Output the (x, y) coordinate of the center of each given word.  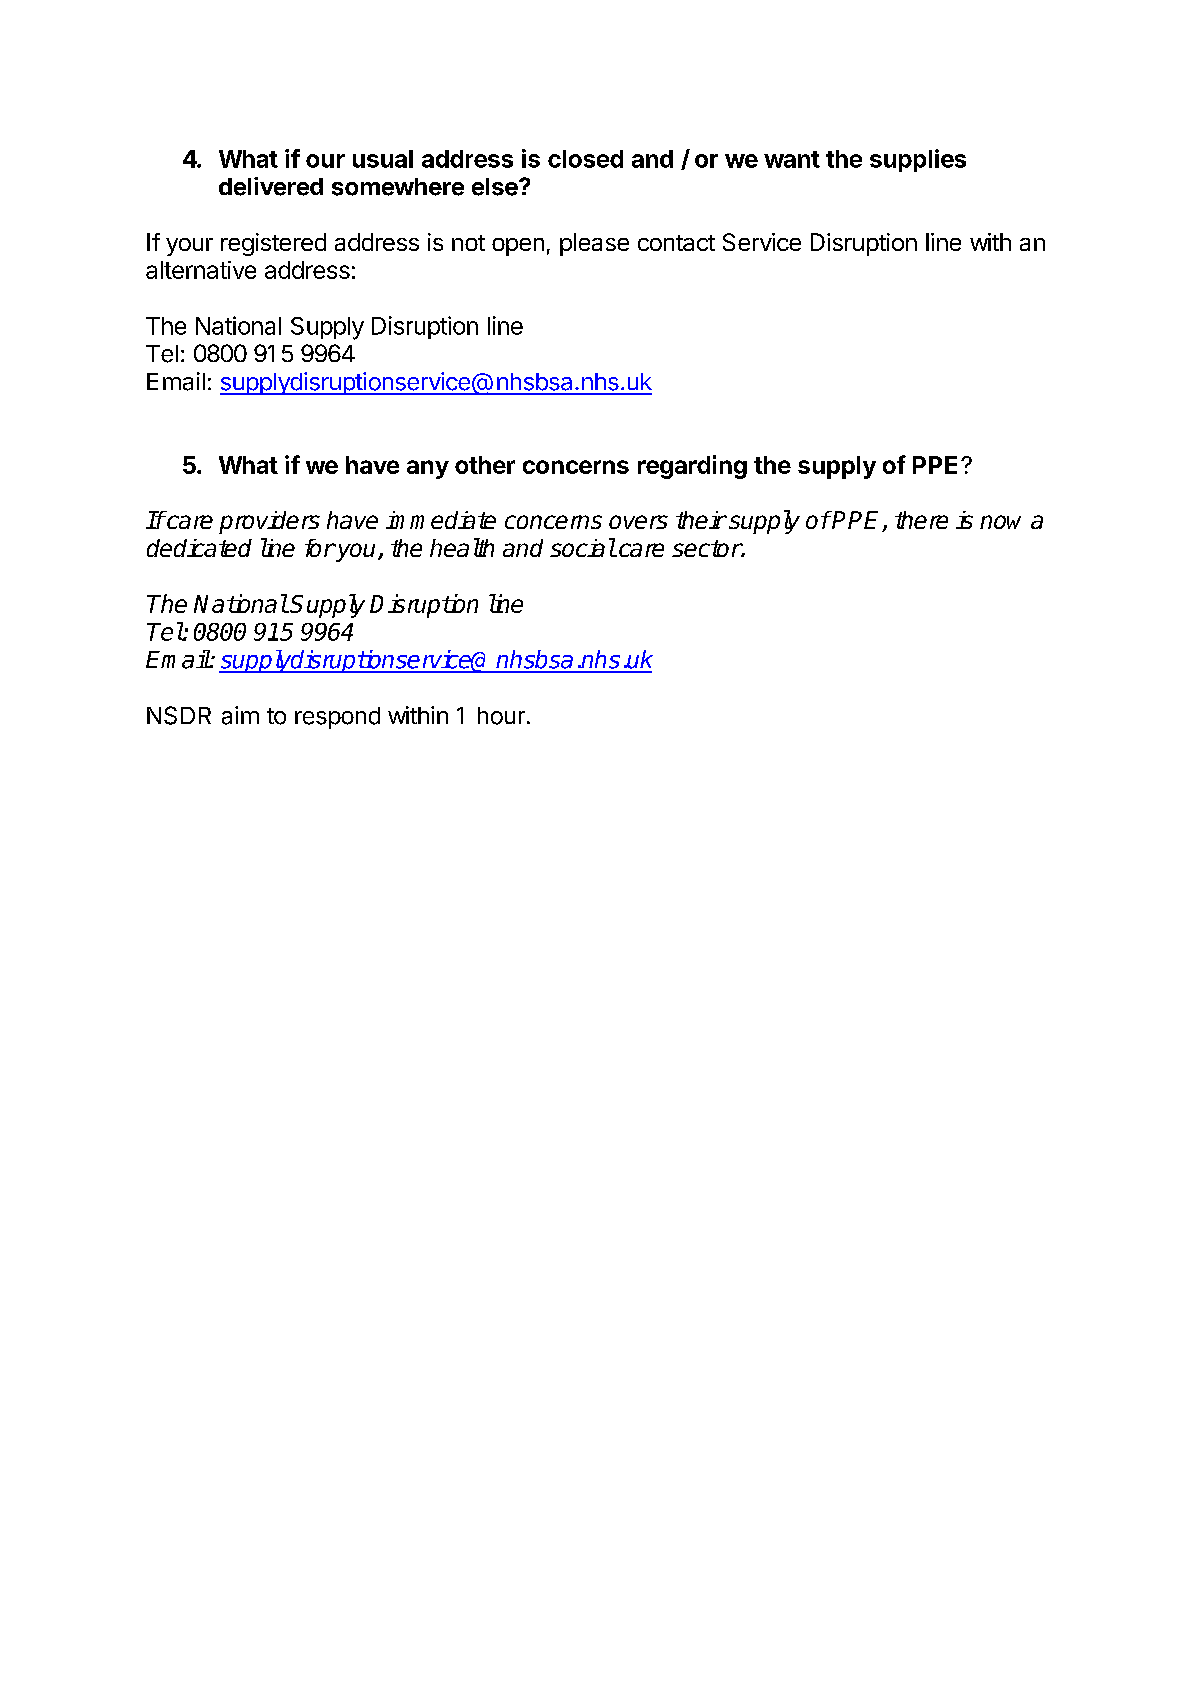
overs (638, 522)
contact (676, 243)
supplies (918, 160)
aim (240, 715)
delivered (271, 186)
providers (269, 522)
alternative (201, 270)
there (921, 520)
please (594, 244)
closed (585, 159)
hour (501, 716)
